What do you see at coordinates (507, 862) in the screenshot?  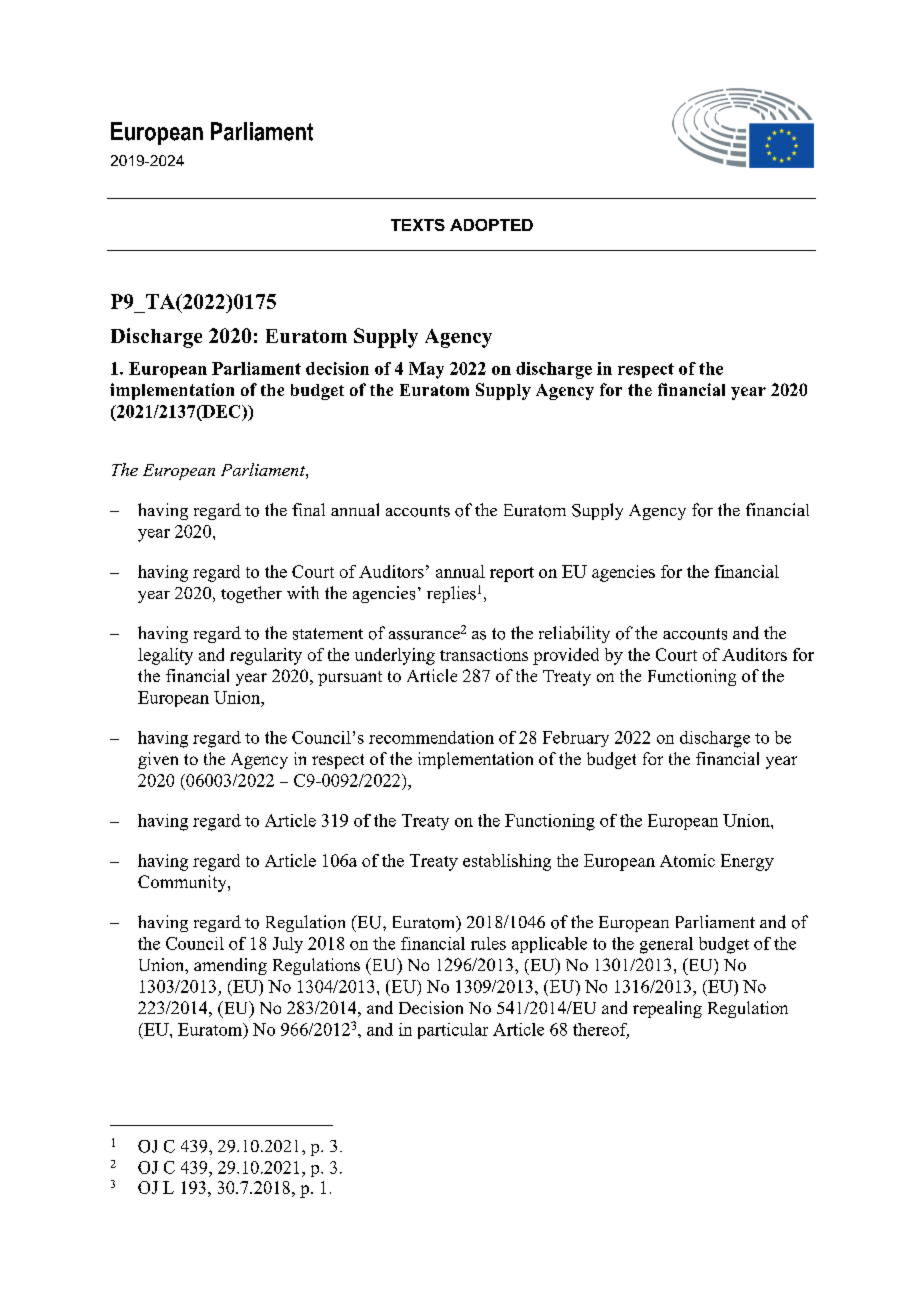 I see `establishing` at bounding box center [507, 862].
